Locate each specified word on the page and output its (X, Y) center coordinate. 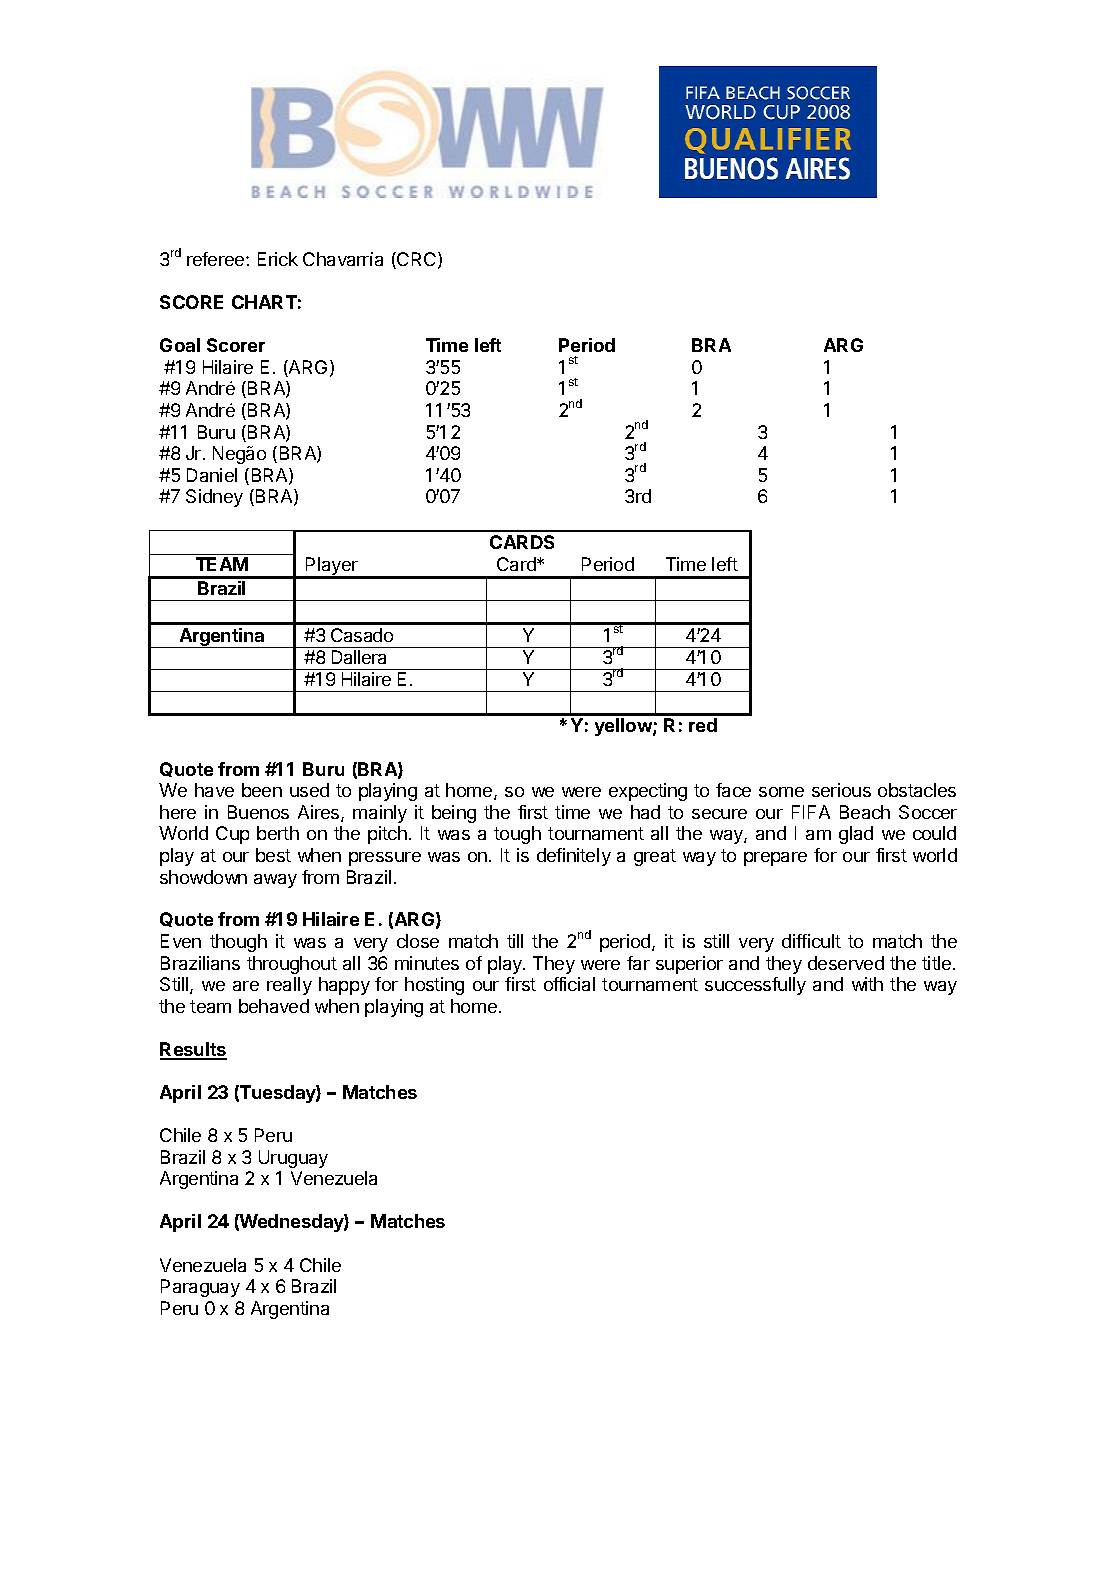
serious (841, 790)
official (569, 984)
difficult (811, 941)
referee (217, 259)
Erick (278, 259)
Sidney (214, 498)
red (703, 725)
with (867, 984)
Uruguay (293, 1159)
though (238, 943)
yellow (624, 727)
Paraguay (200, 1288)
